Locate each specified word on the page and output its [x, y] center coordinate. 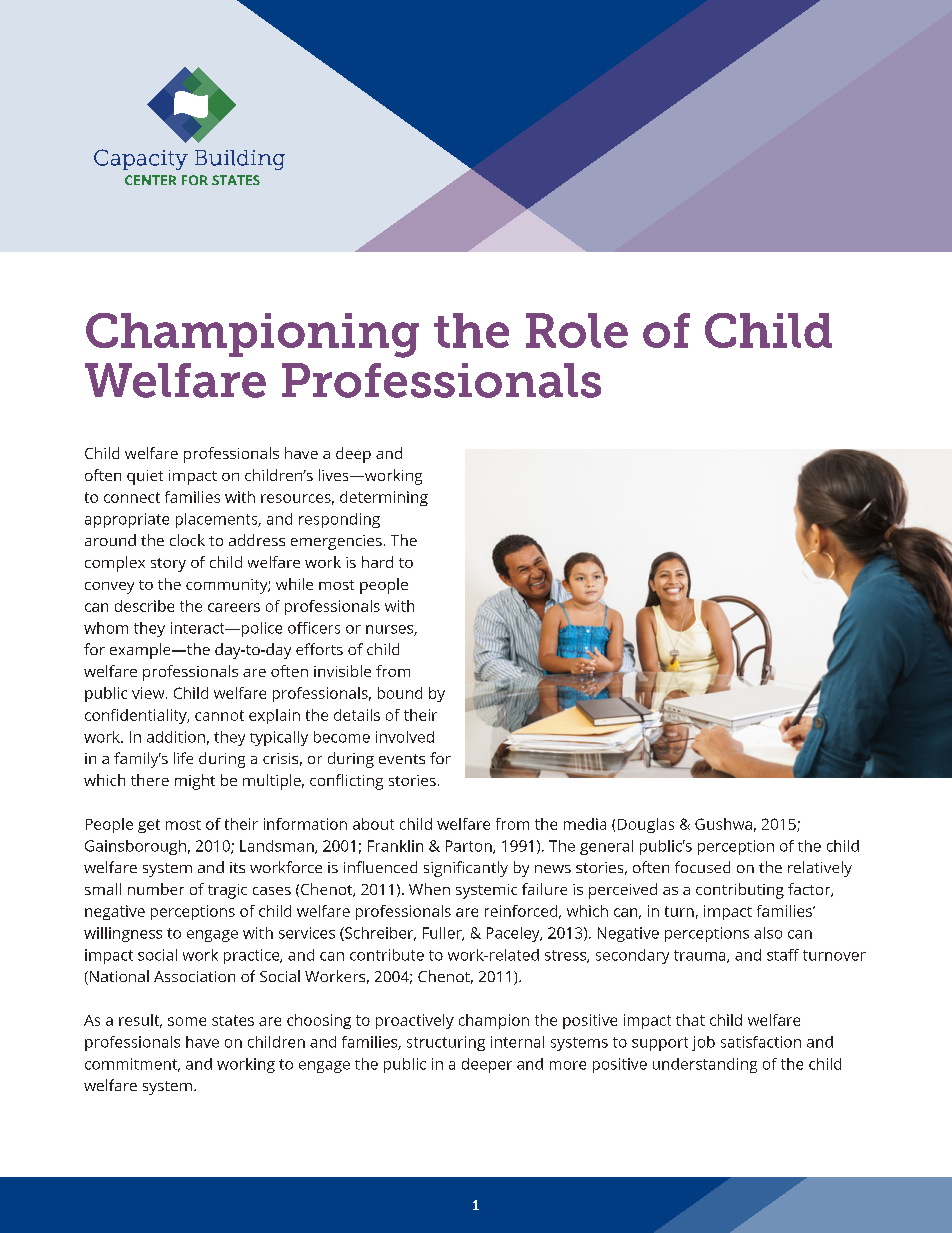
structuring [446, 1043]
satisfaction [761, 1042]
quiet [145, 477]
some [187, 1021]
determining [384, 498]
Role [577, 330]
